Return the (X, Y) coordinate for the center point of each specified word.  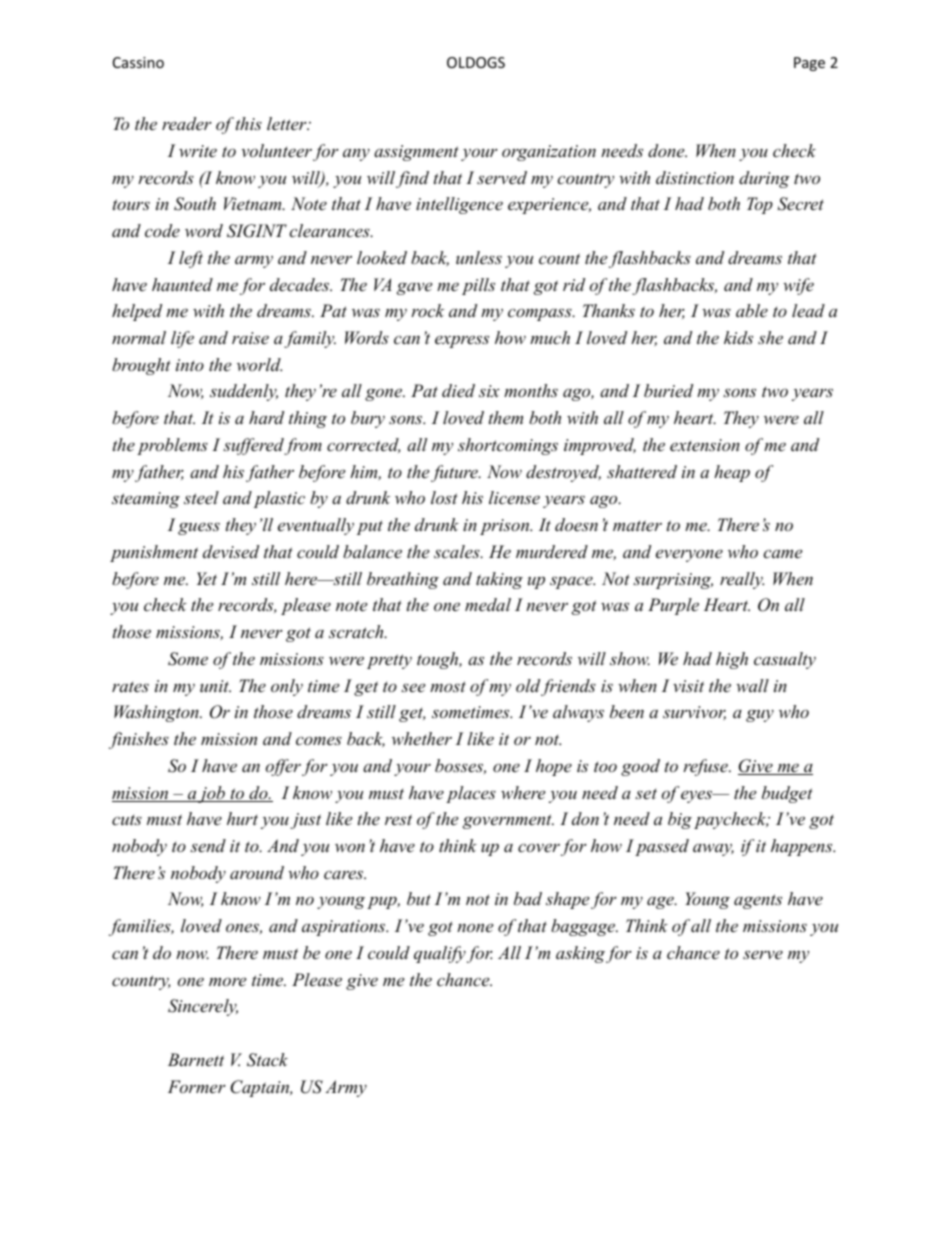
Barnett (196, 1059)
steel (201, 497)
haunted (182, 284)
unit (215, 686)
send (208, 845)
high (732, 660)
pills (478, 286)
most (448, 686)
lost (444, 497)
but (419, 898)
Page (809, 64)
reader (187, 123)
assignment (416, 153)
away (713, 850)
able (752, 310)
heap (732, 473)
